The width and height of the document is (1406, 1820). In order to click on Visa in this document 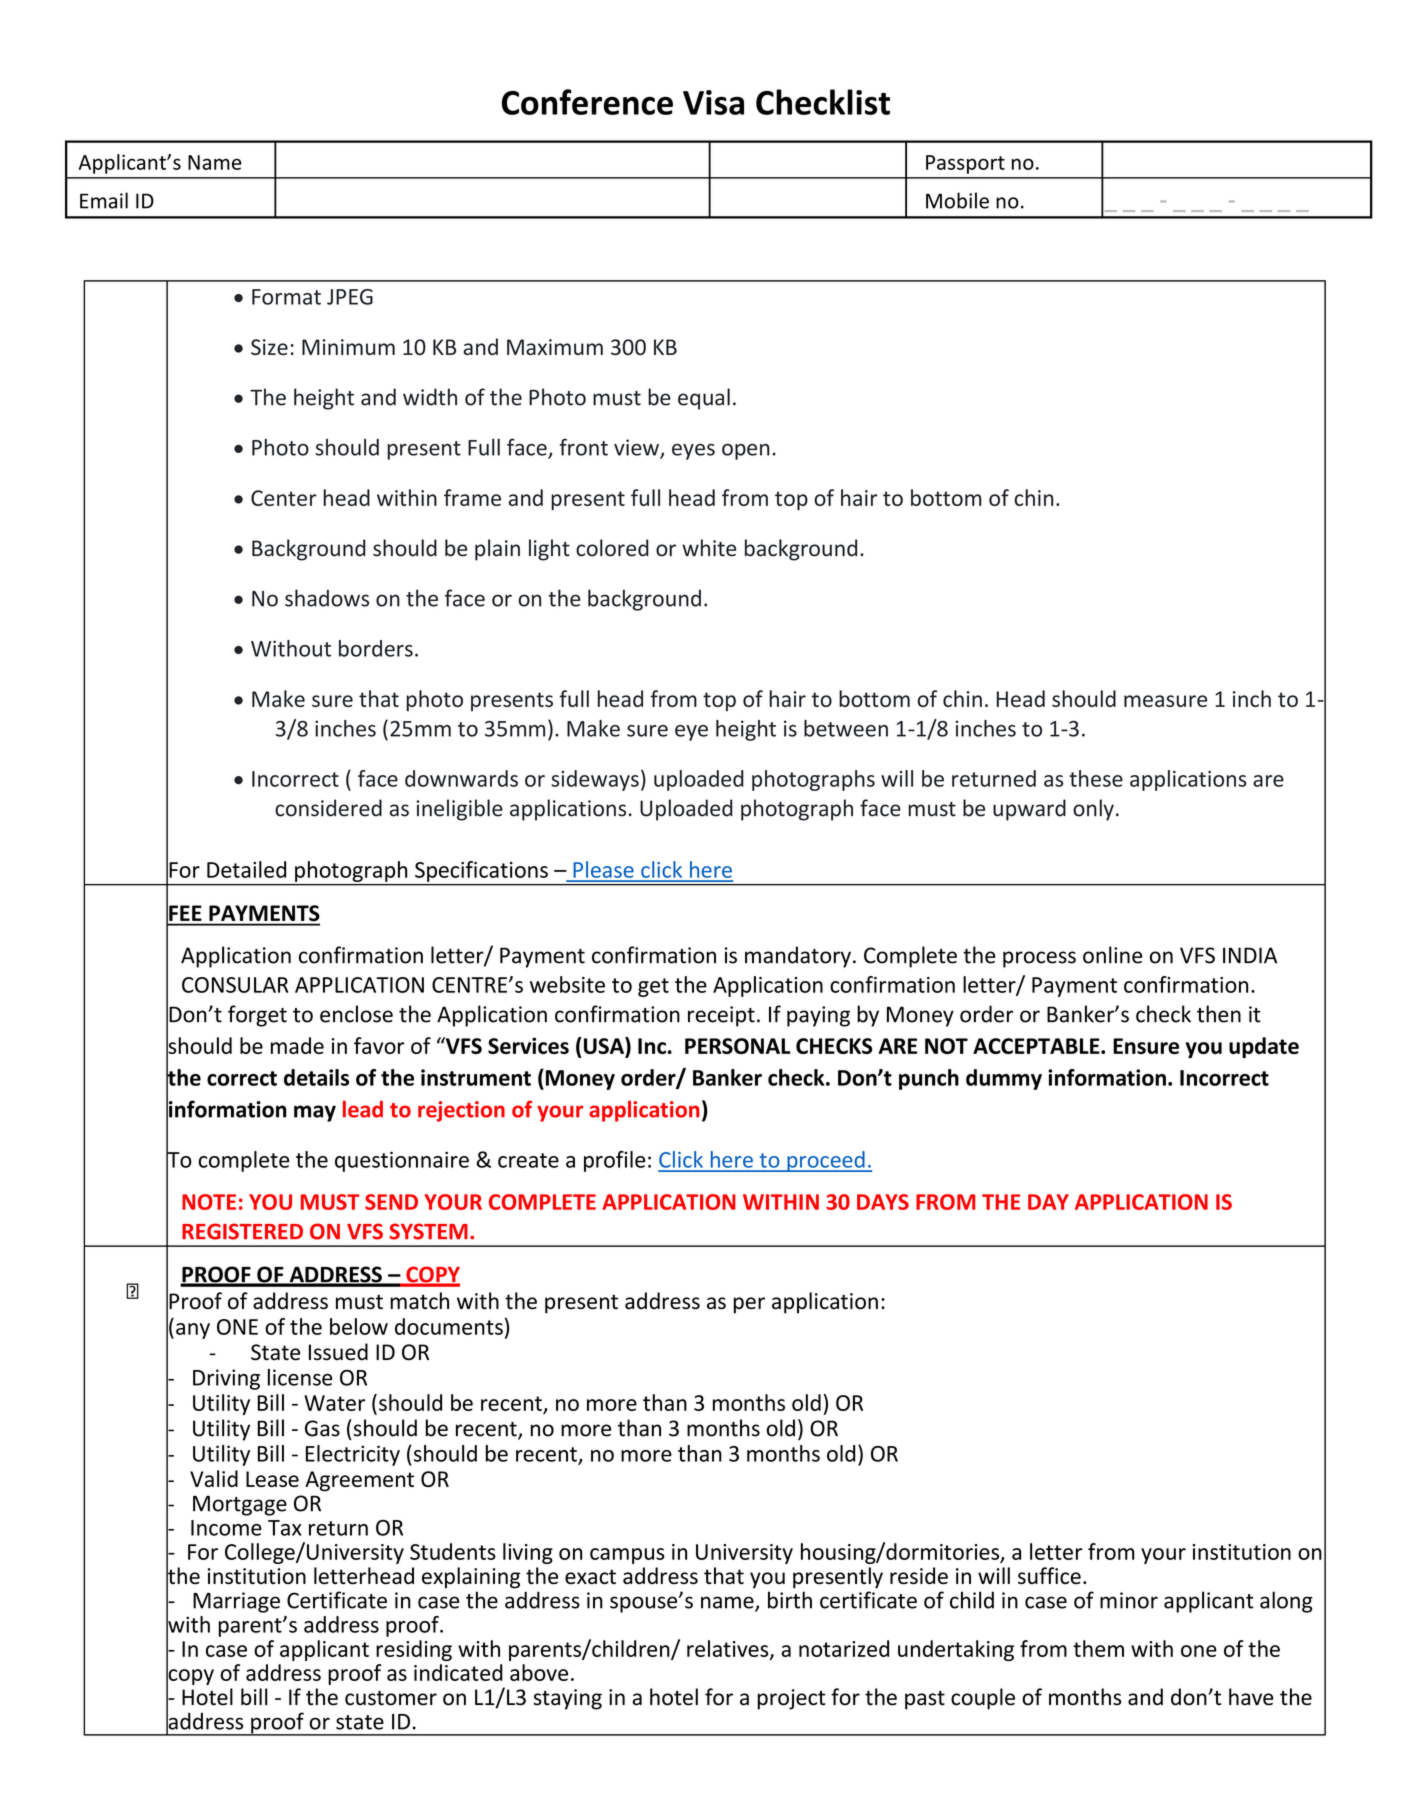, I will do `click(713, 102)`.
